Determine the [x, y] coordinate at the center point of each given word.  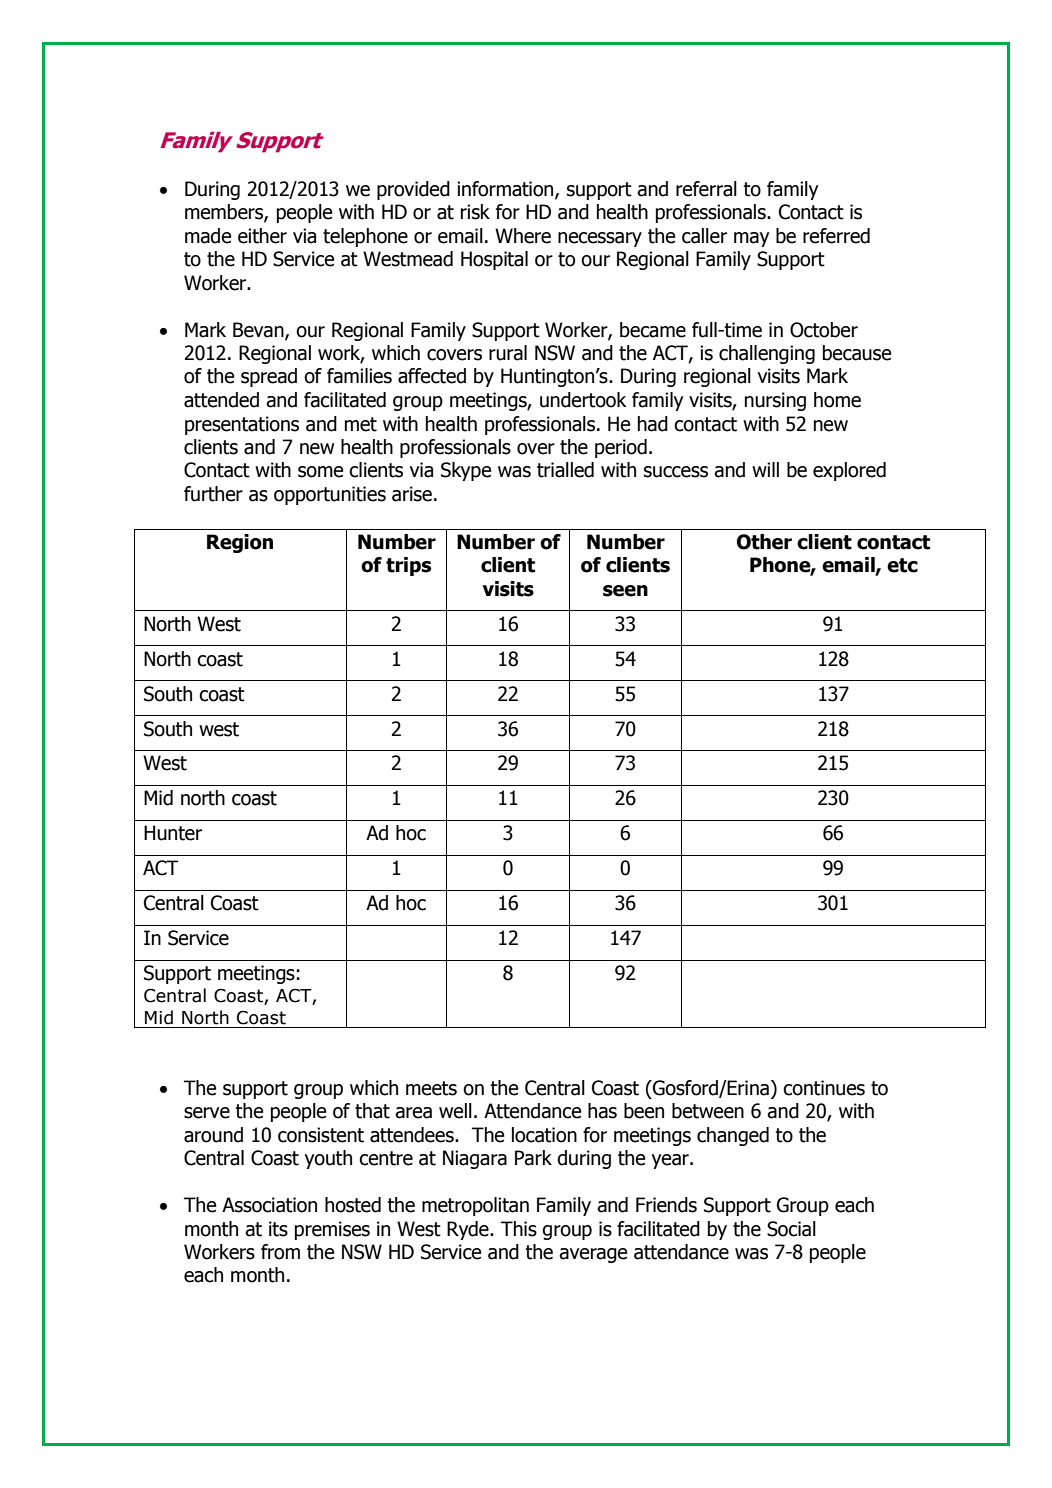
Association [269, 1205]
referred [836, 236]
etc [902, 565]
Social [791, 1229]
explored [849, 471]
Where [523, 236]
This [519, 1229]
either [262, 236]
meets [431, 1088]
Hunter [173, 833]
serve [207, 1113]
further [213, 494]
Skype [466, 471]
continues [824, 1088]
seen [625, 591]
